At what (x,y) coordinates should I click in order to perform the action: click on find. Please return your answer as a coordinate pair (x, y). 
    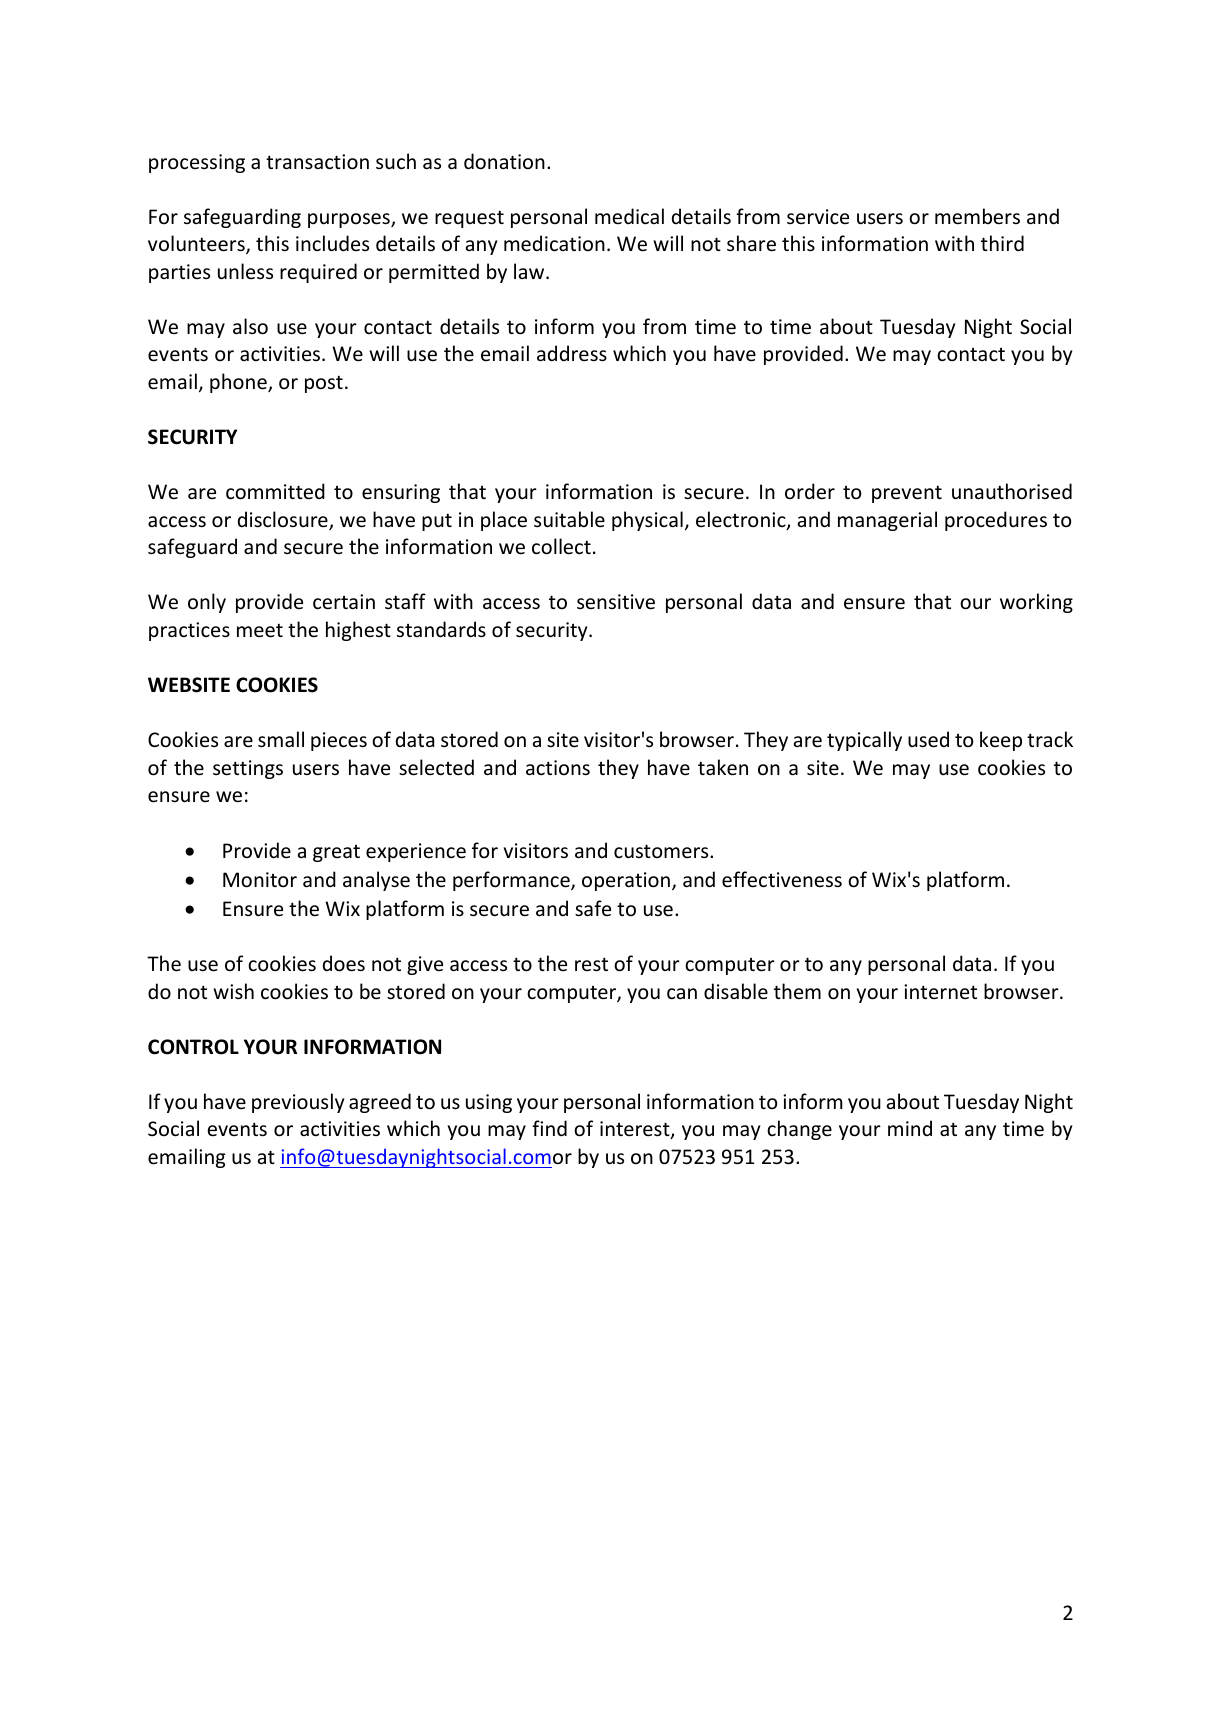
    Looking at the image, I should click on (549, 1128).
